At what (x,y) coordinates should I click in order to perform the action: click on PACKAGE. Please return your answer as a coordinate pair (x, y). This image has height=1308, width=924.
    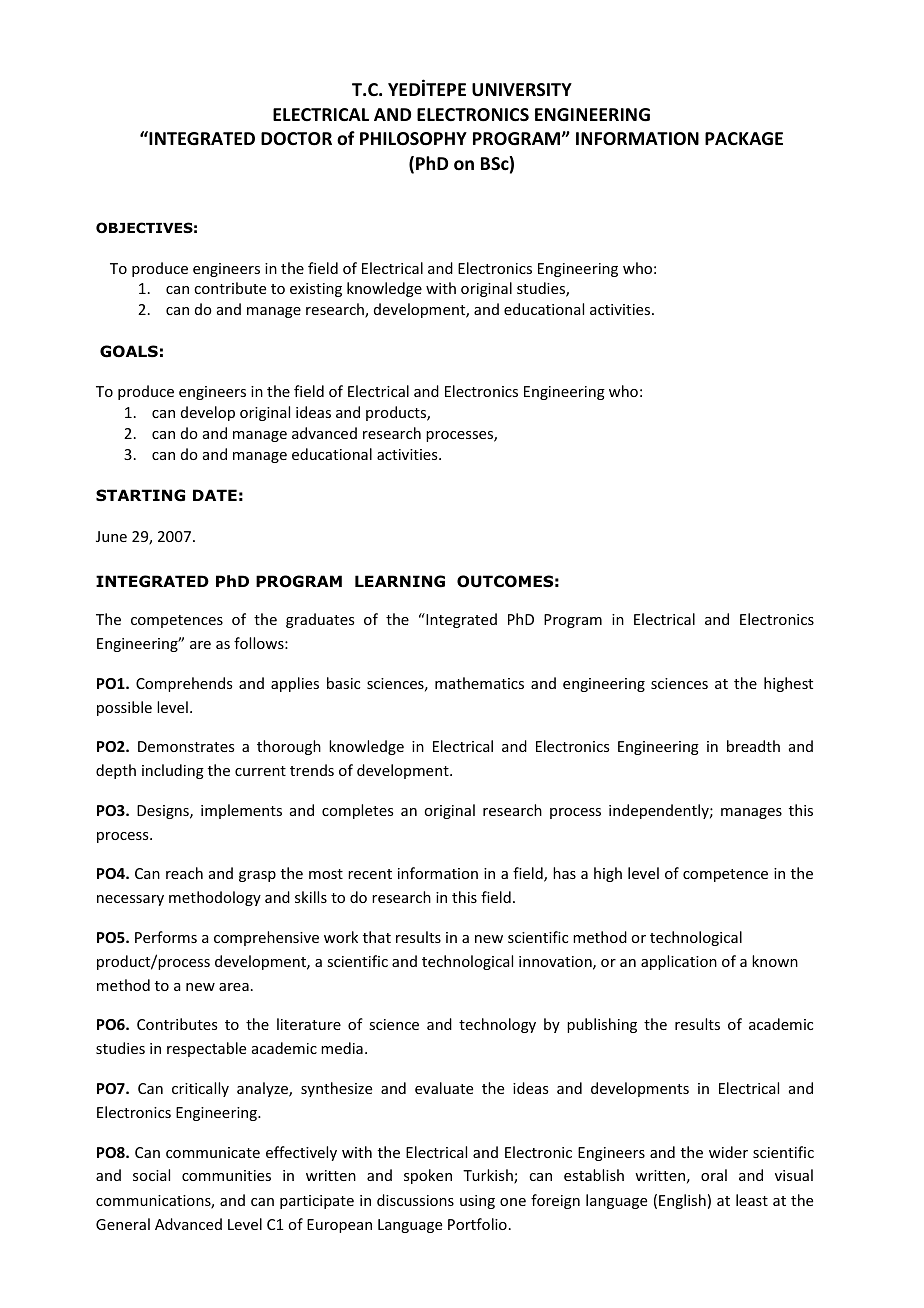
    Looking at the image, I should click on (744, 139).
